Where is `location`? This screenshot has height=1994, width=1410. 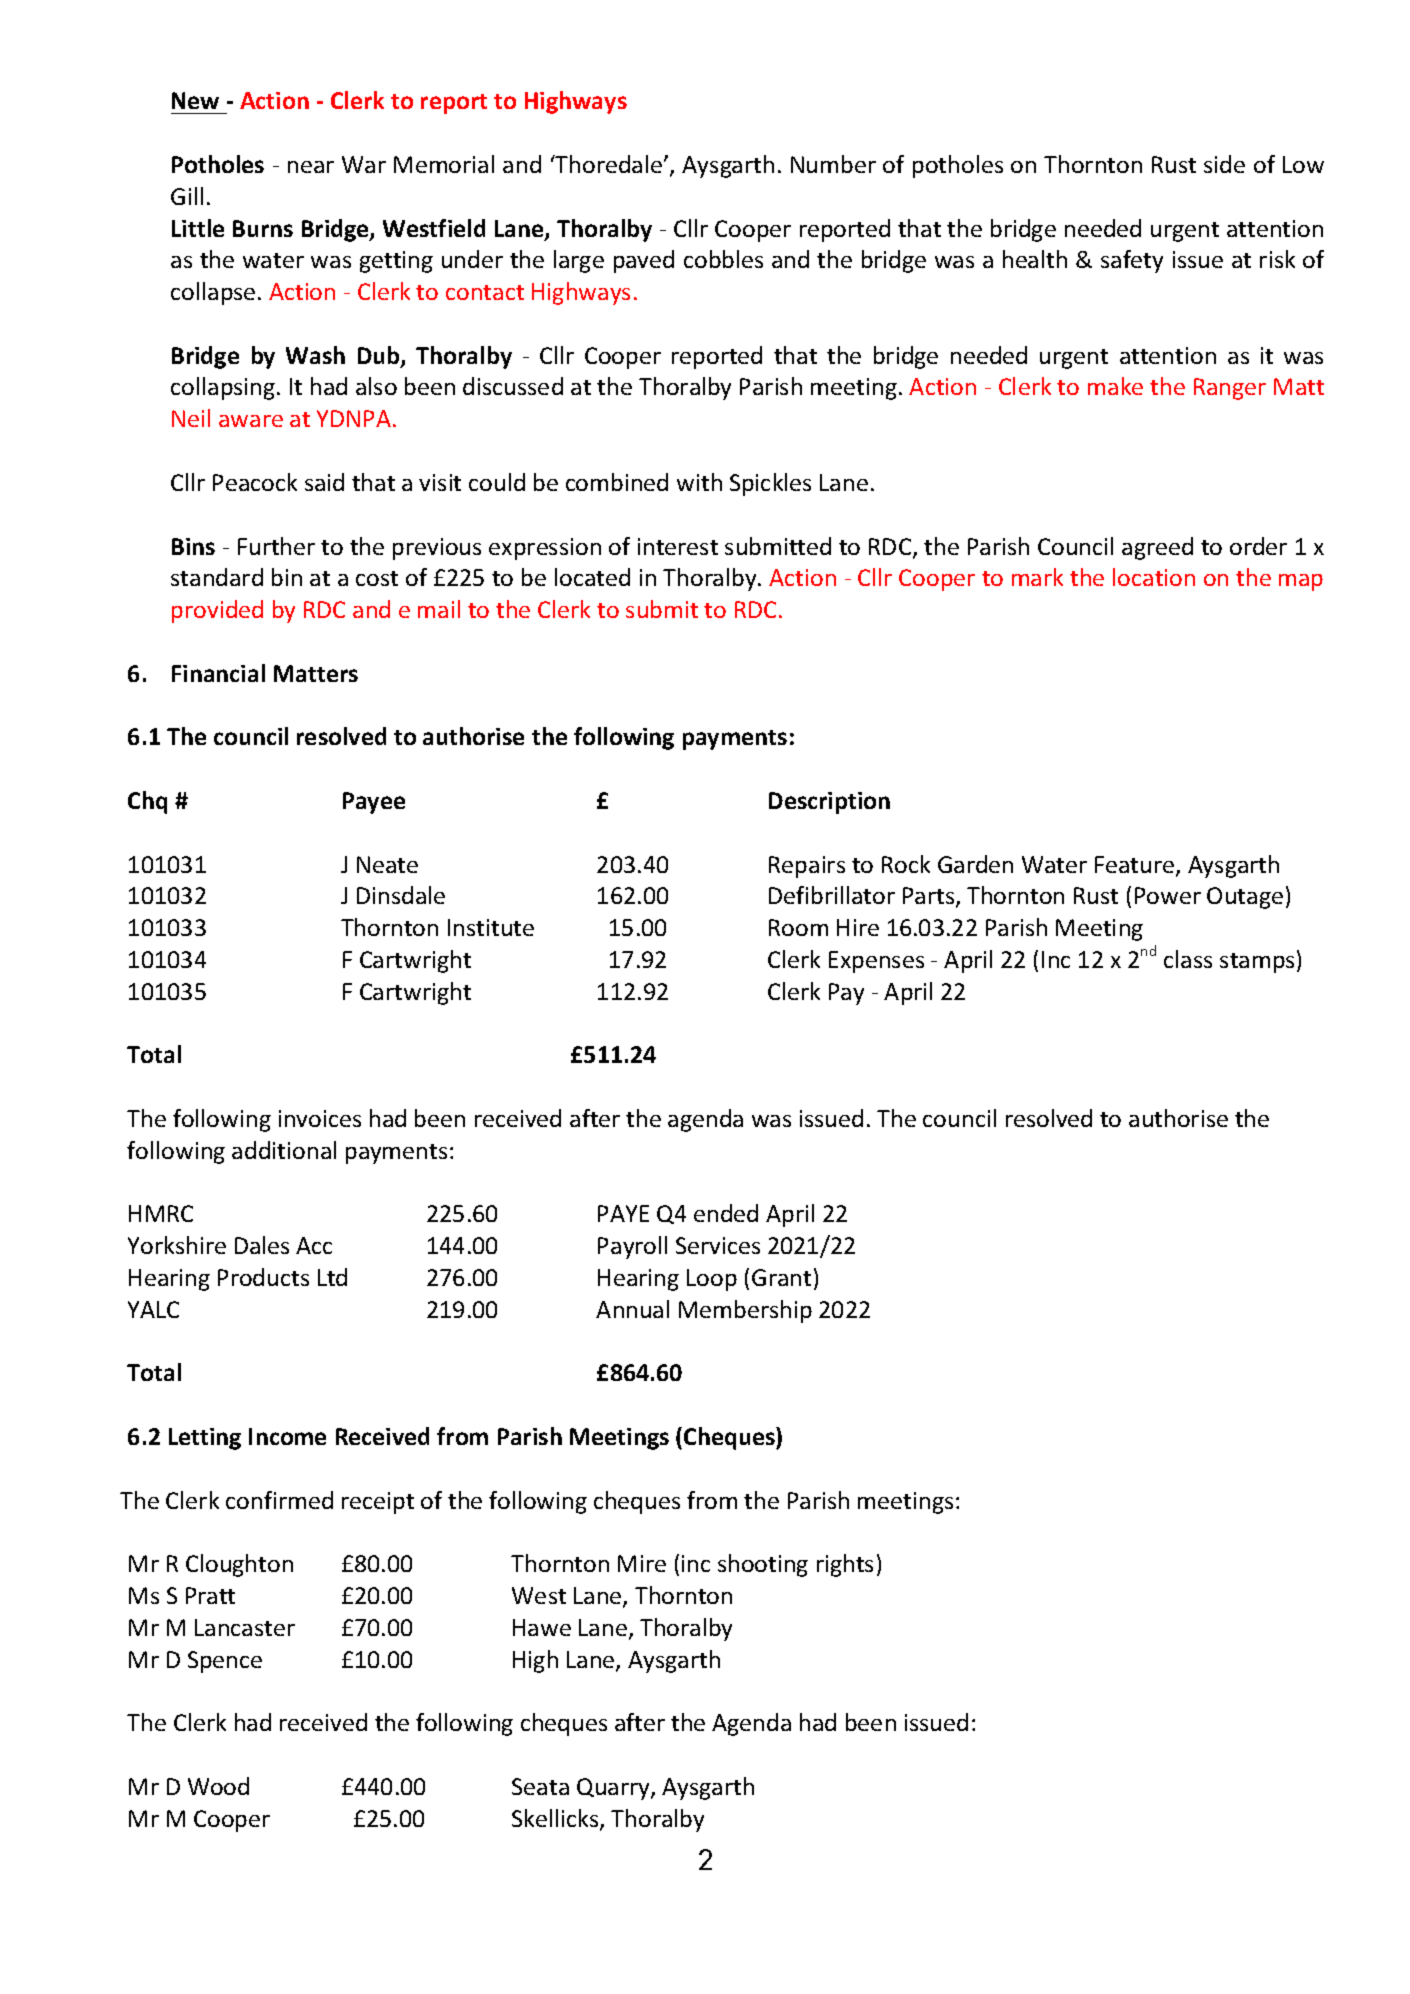 location is located at coordinates (1154, 577).
